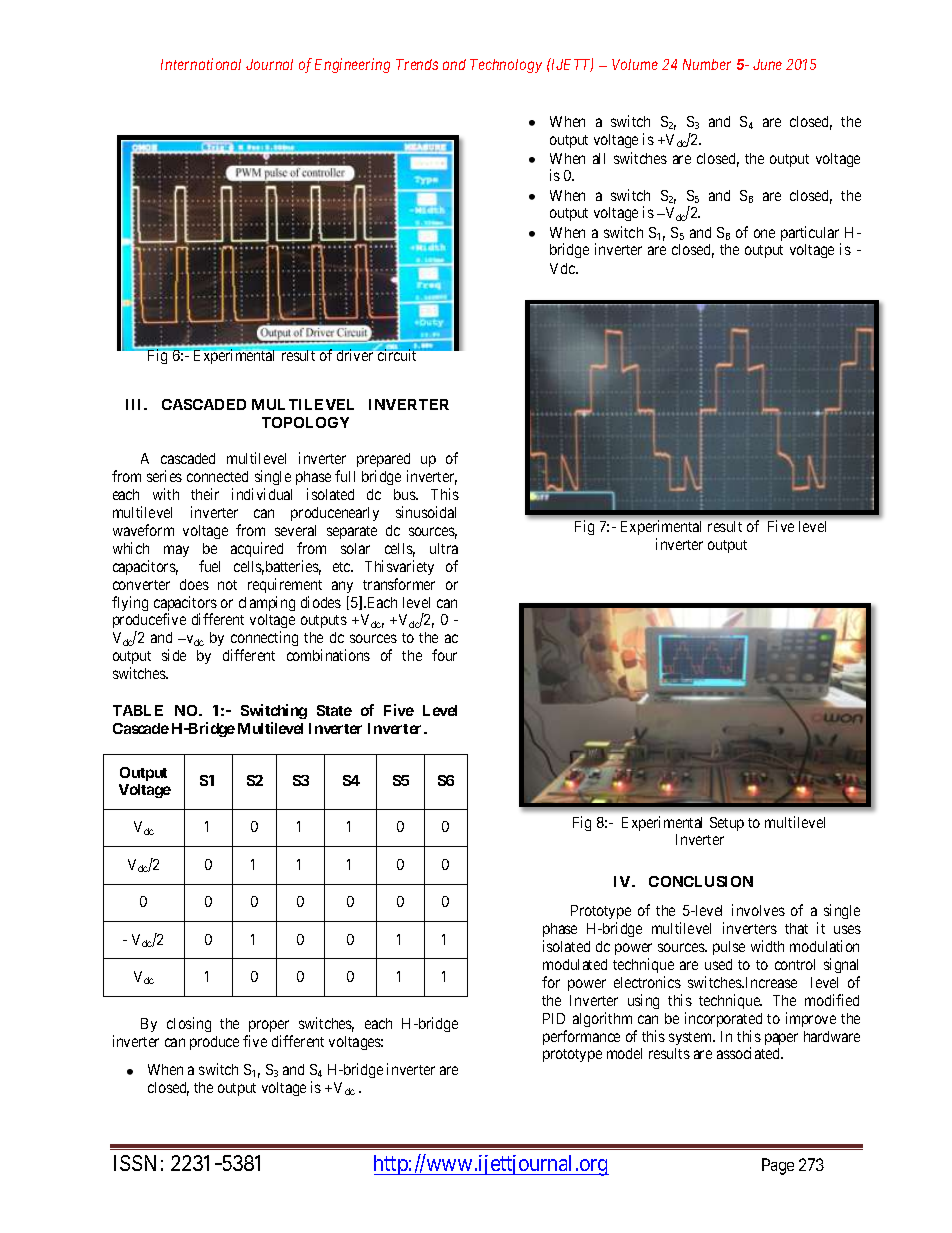 Image resolution: width=952 pixels, height=1233 pixels. Describe the element at coordinates (444, 655) in the image. I see `four` at that location.
